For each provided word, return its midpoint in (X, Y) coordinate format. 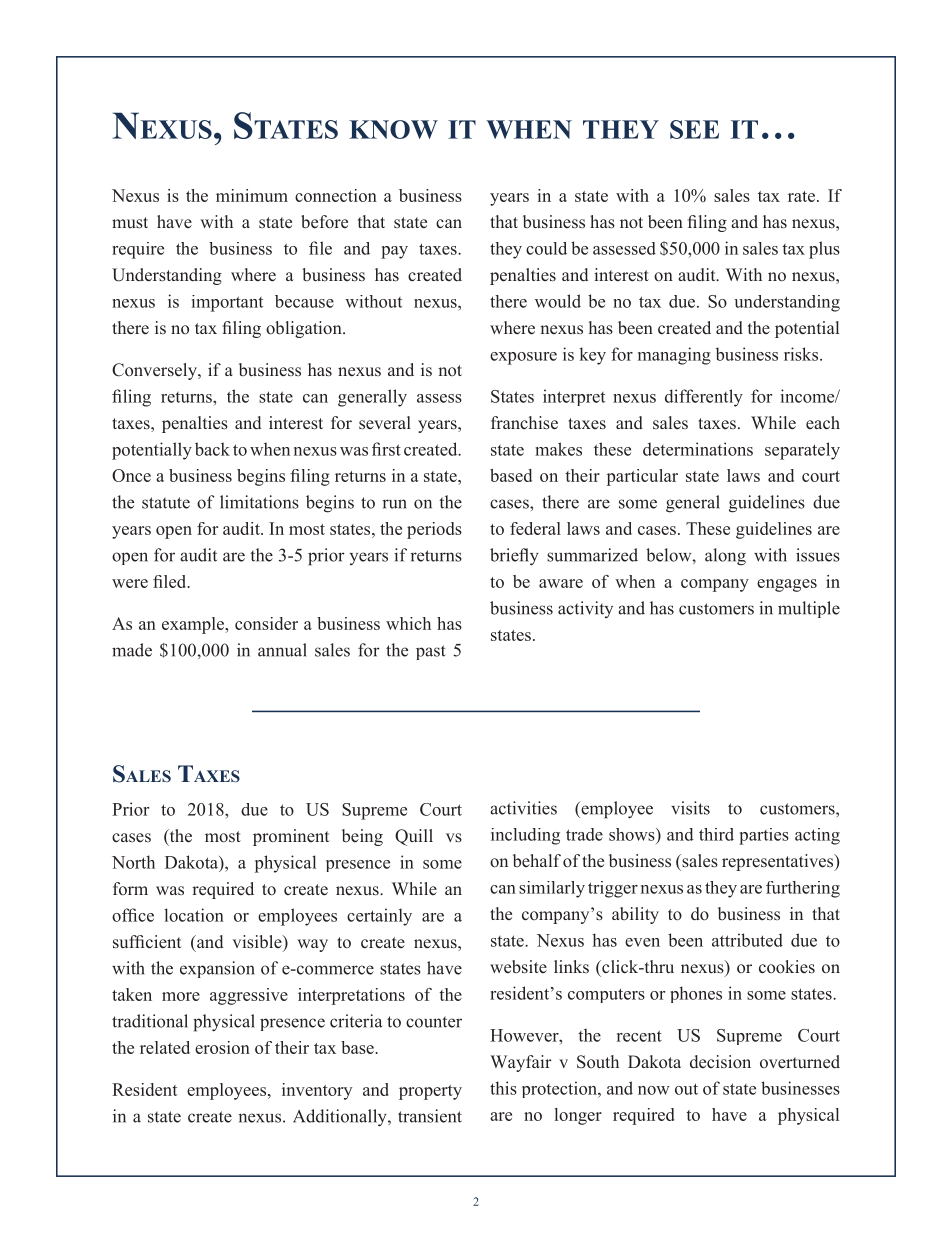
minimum (252, 195)
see (694, 129)
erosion (222, 1047)
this (503, 1088)
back (212, 449)
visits (690, 808)
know (393, 129)
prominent (291, 837)
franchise (524, 423)
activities (523, 808)
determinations (698, 449)
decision (720, 1062)
